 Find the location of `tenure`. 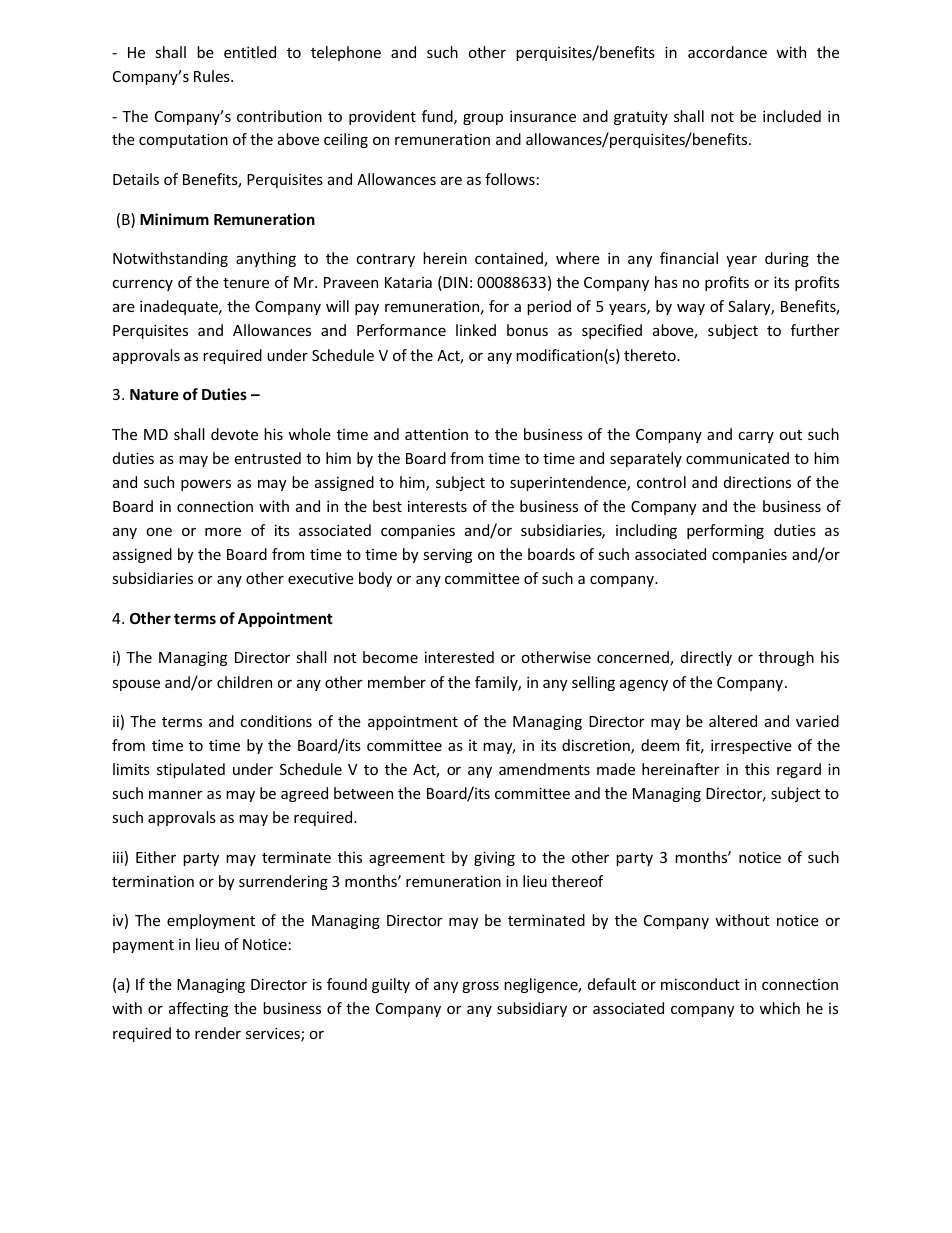

tenure is located at coordinates (246, 283).
